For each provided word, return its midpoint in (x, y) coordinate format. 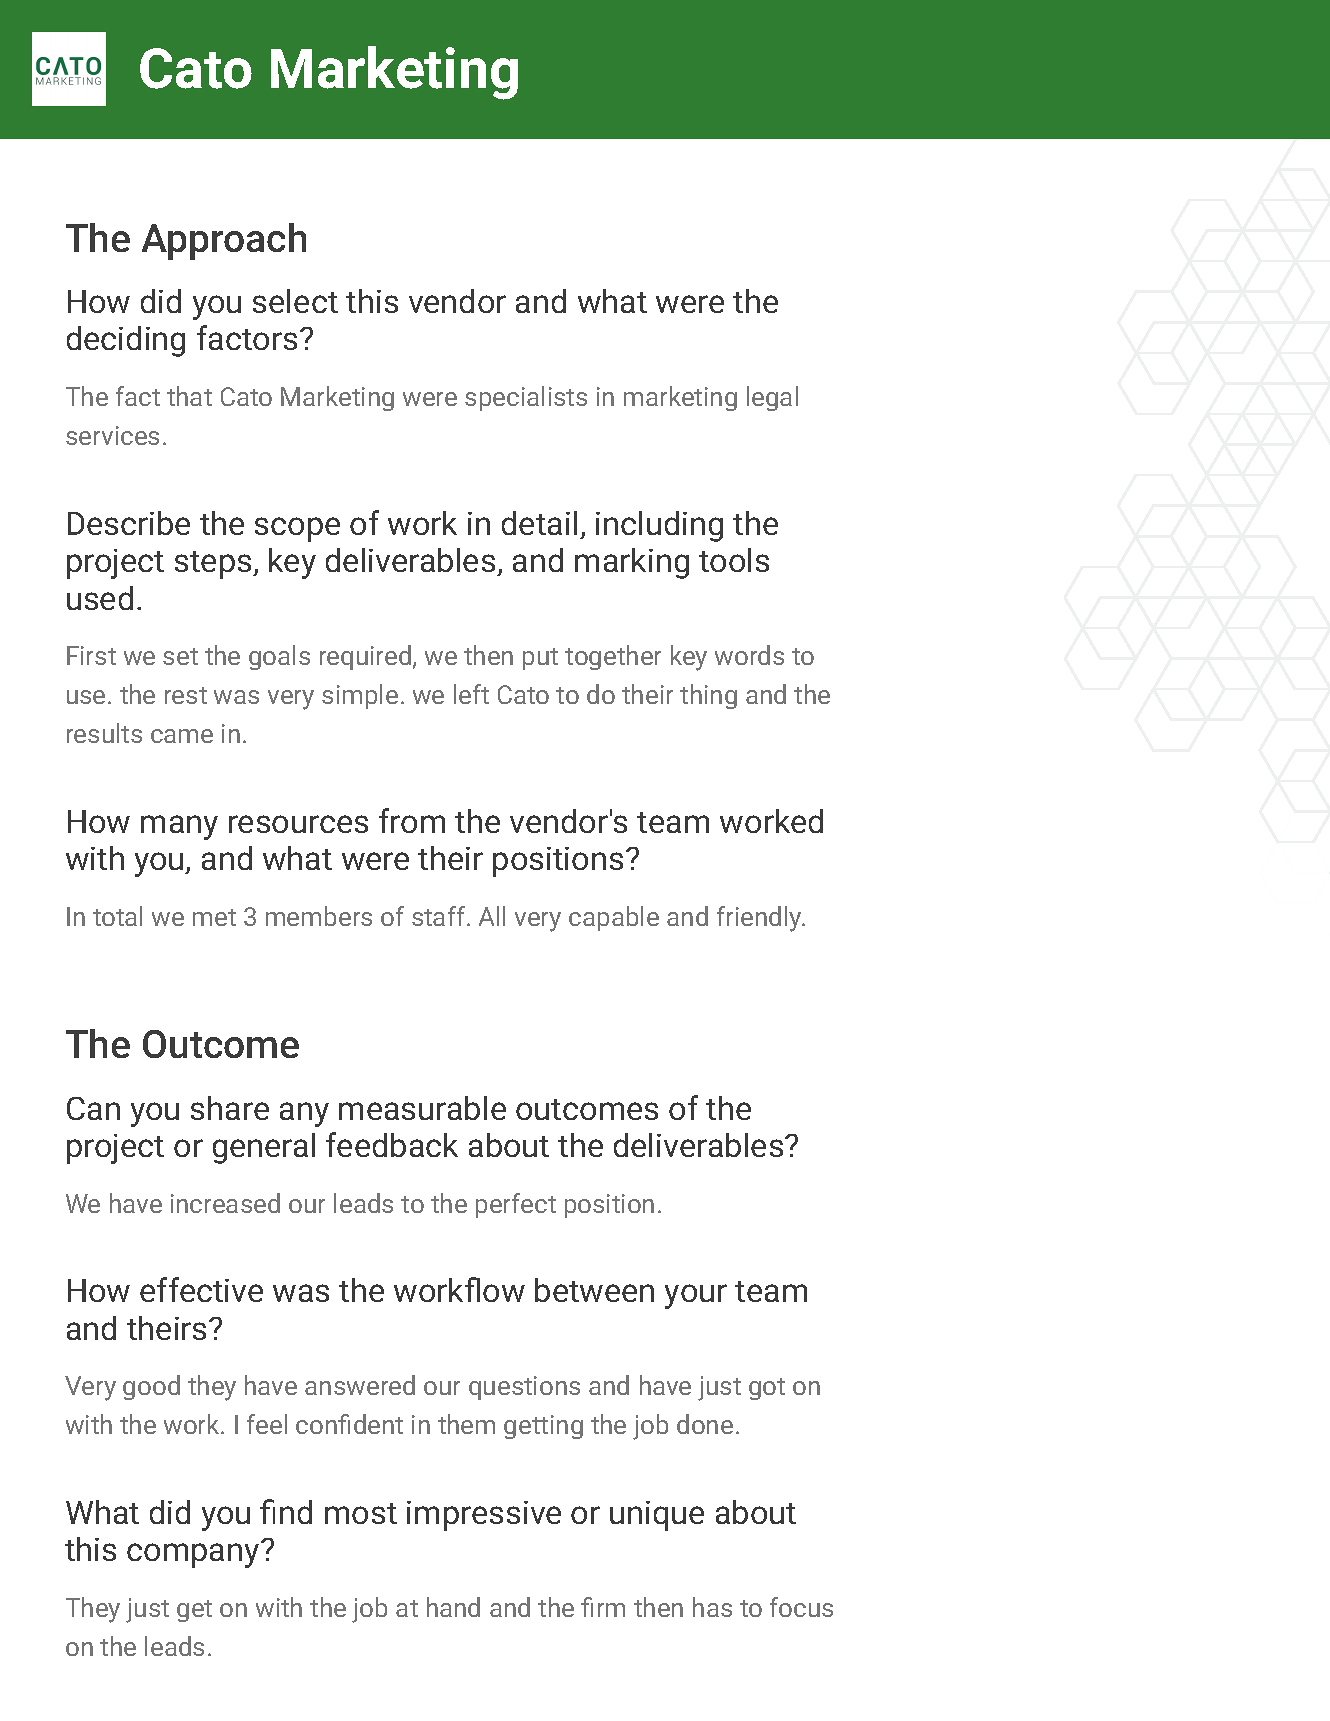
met (214, 917)
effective (201, 1289)
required (367, 657)
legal (772, 398)
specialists (526, 398)
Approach (224, 241)
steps (214, 565)
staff (440, 916)
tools (734, 560)
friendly (760, 919)
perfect (516, 1205)
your (696, 1296)
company (194, 1555)
